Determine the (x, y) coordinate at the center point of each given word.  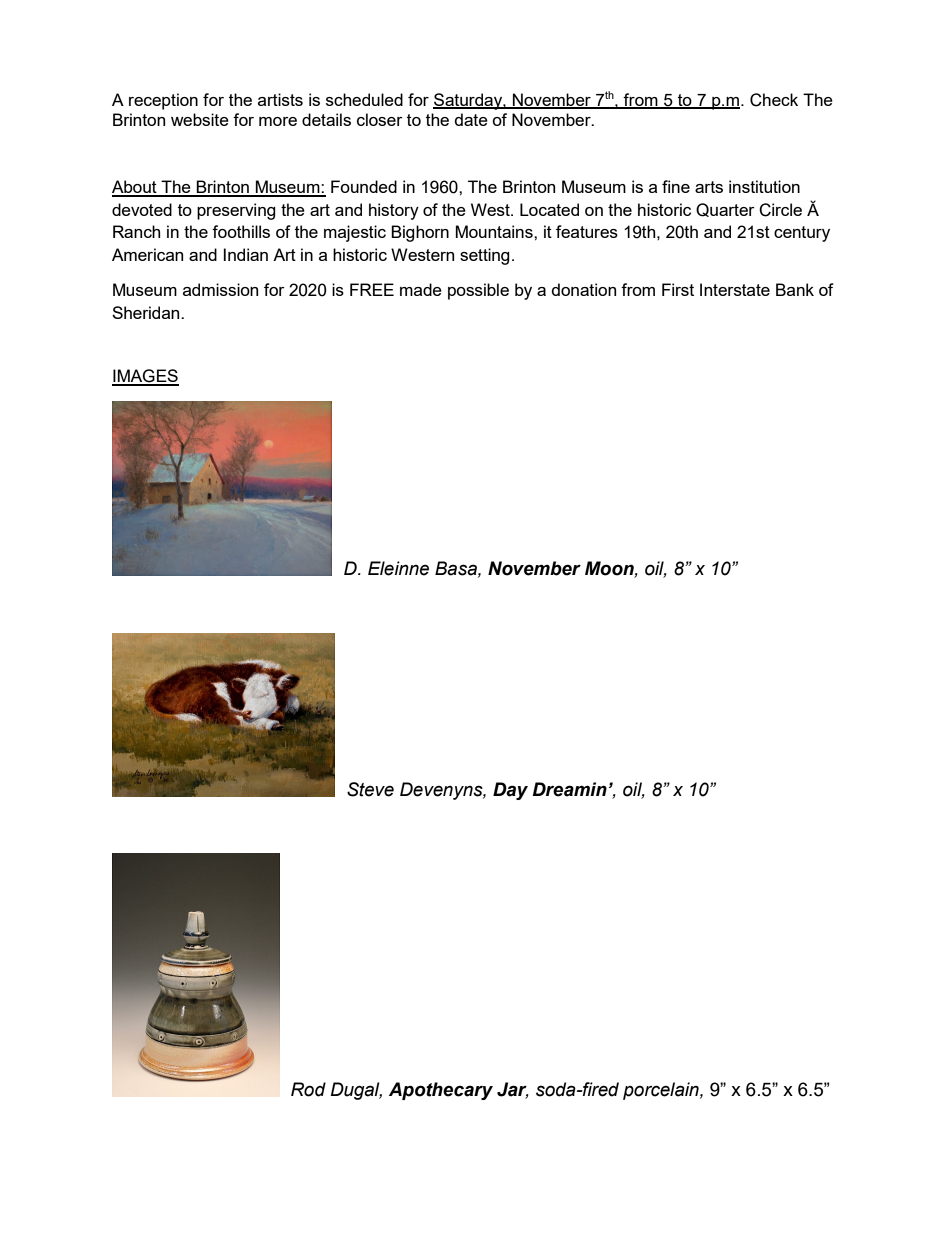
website (200, 119)
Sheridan (147, 312)
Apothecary (441, 1091)
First (678, 289)
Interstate (735, 289)
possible (478, 291)
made (421, 289)
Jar (513, 1090)
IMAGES (145, 377)
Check (774, 100)
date (471, 119)
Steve (370, 789)
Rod (308, 1089)
